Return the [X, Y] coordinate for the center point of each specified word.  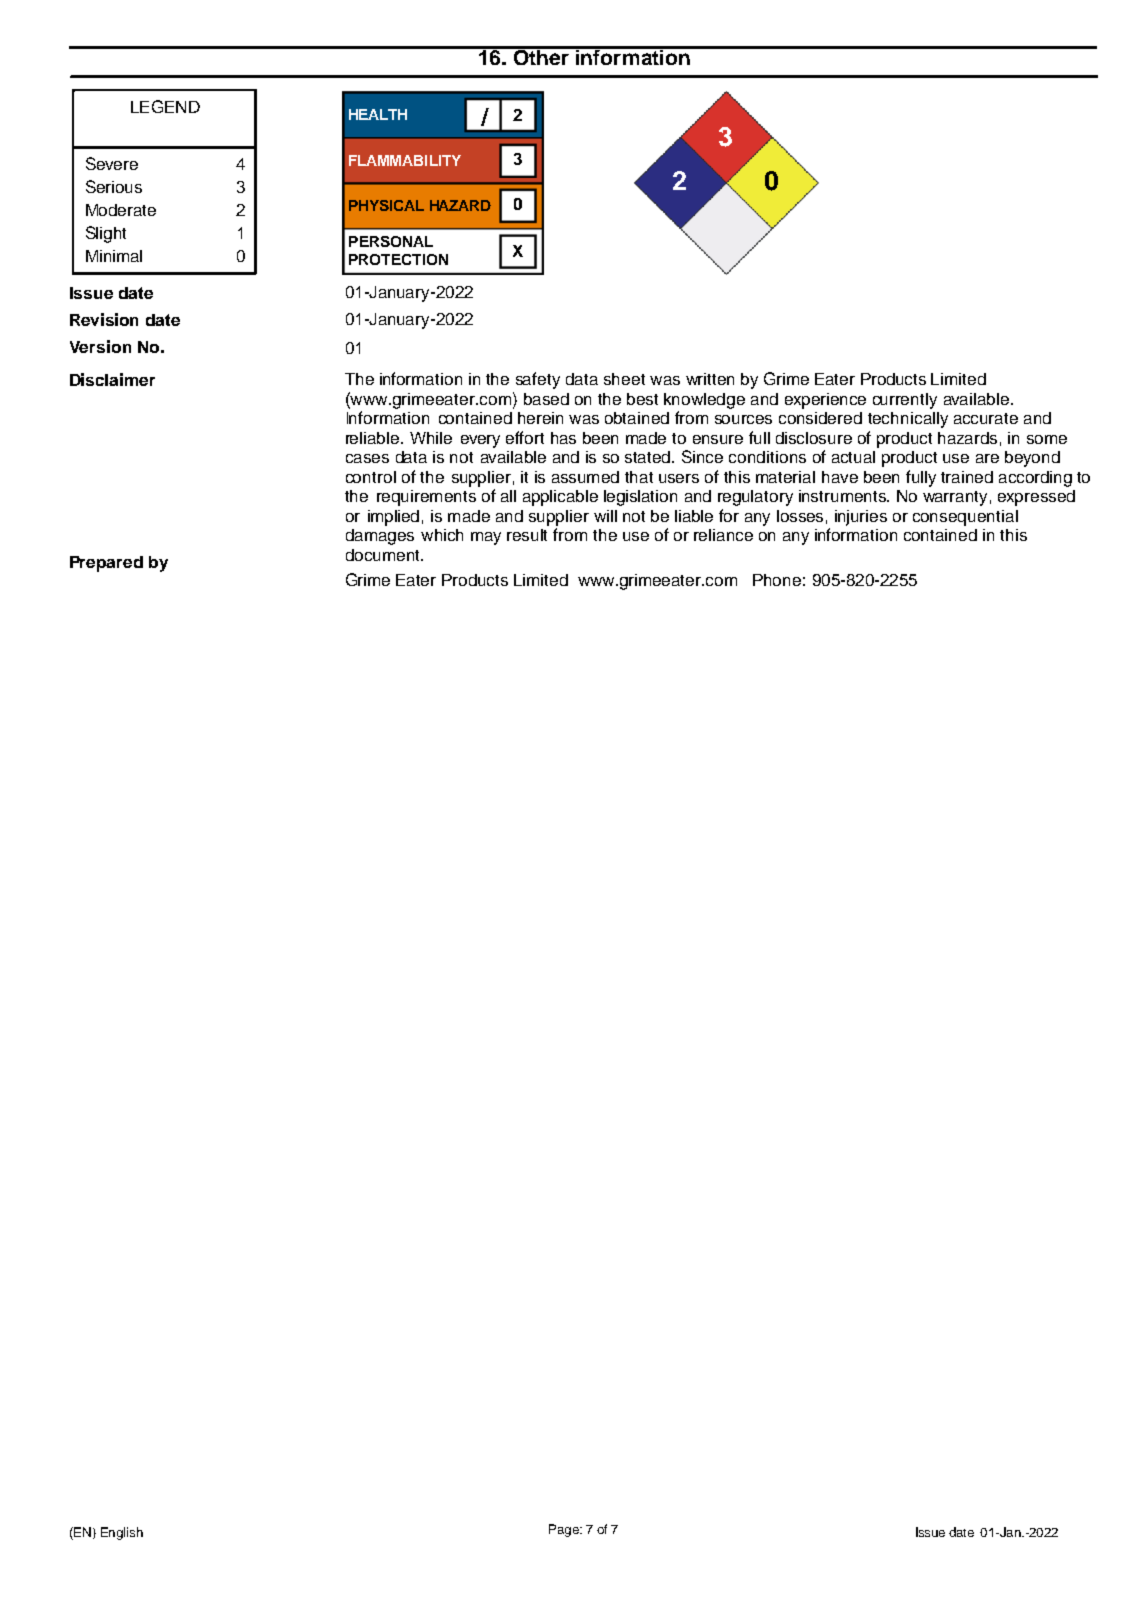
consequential [965, 518]
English [122, 1533]
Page [565, 1530]
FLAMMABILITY [405, 160]
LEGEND [165, 106]
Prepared [106, 564]
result [527, 535]
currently [905, 401]
